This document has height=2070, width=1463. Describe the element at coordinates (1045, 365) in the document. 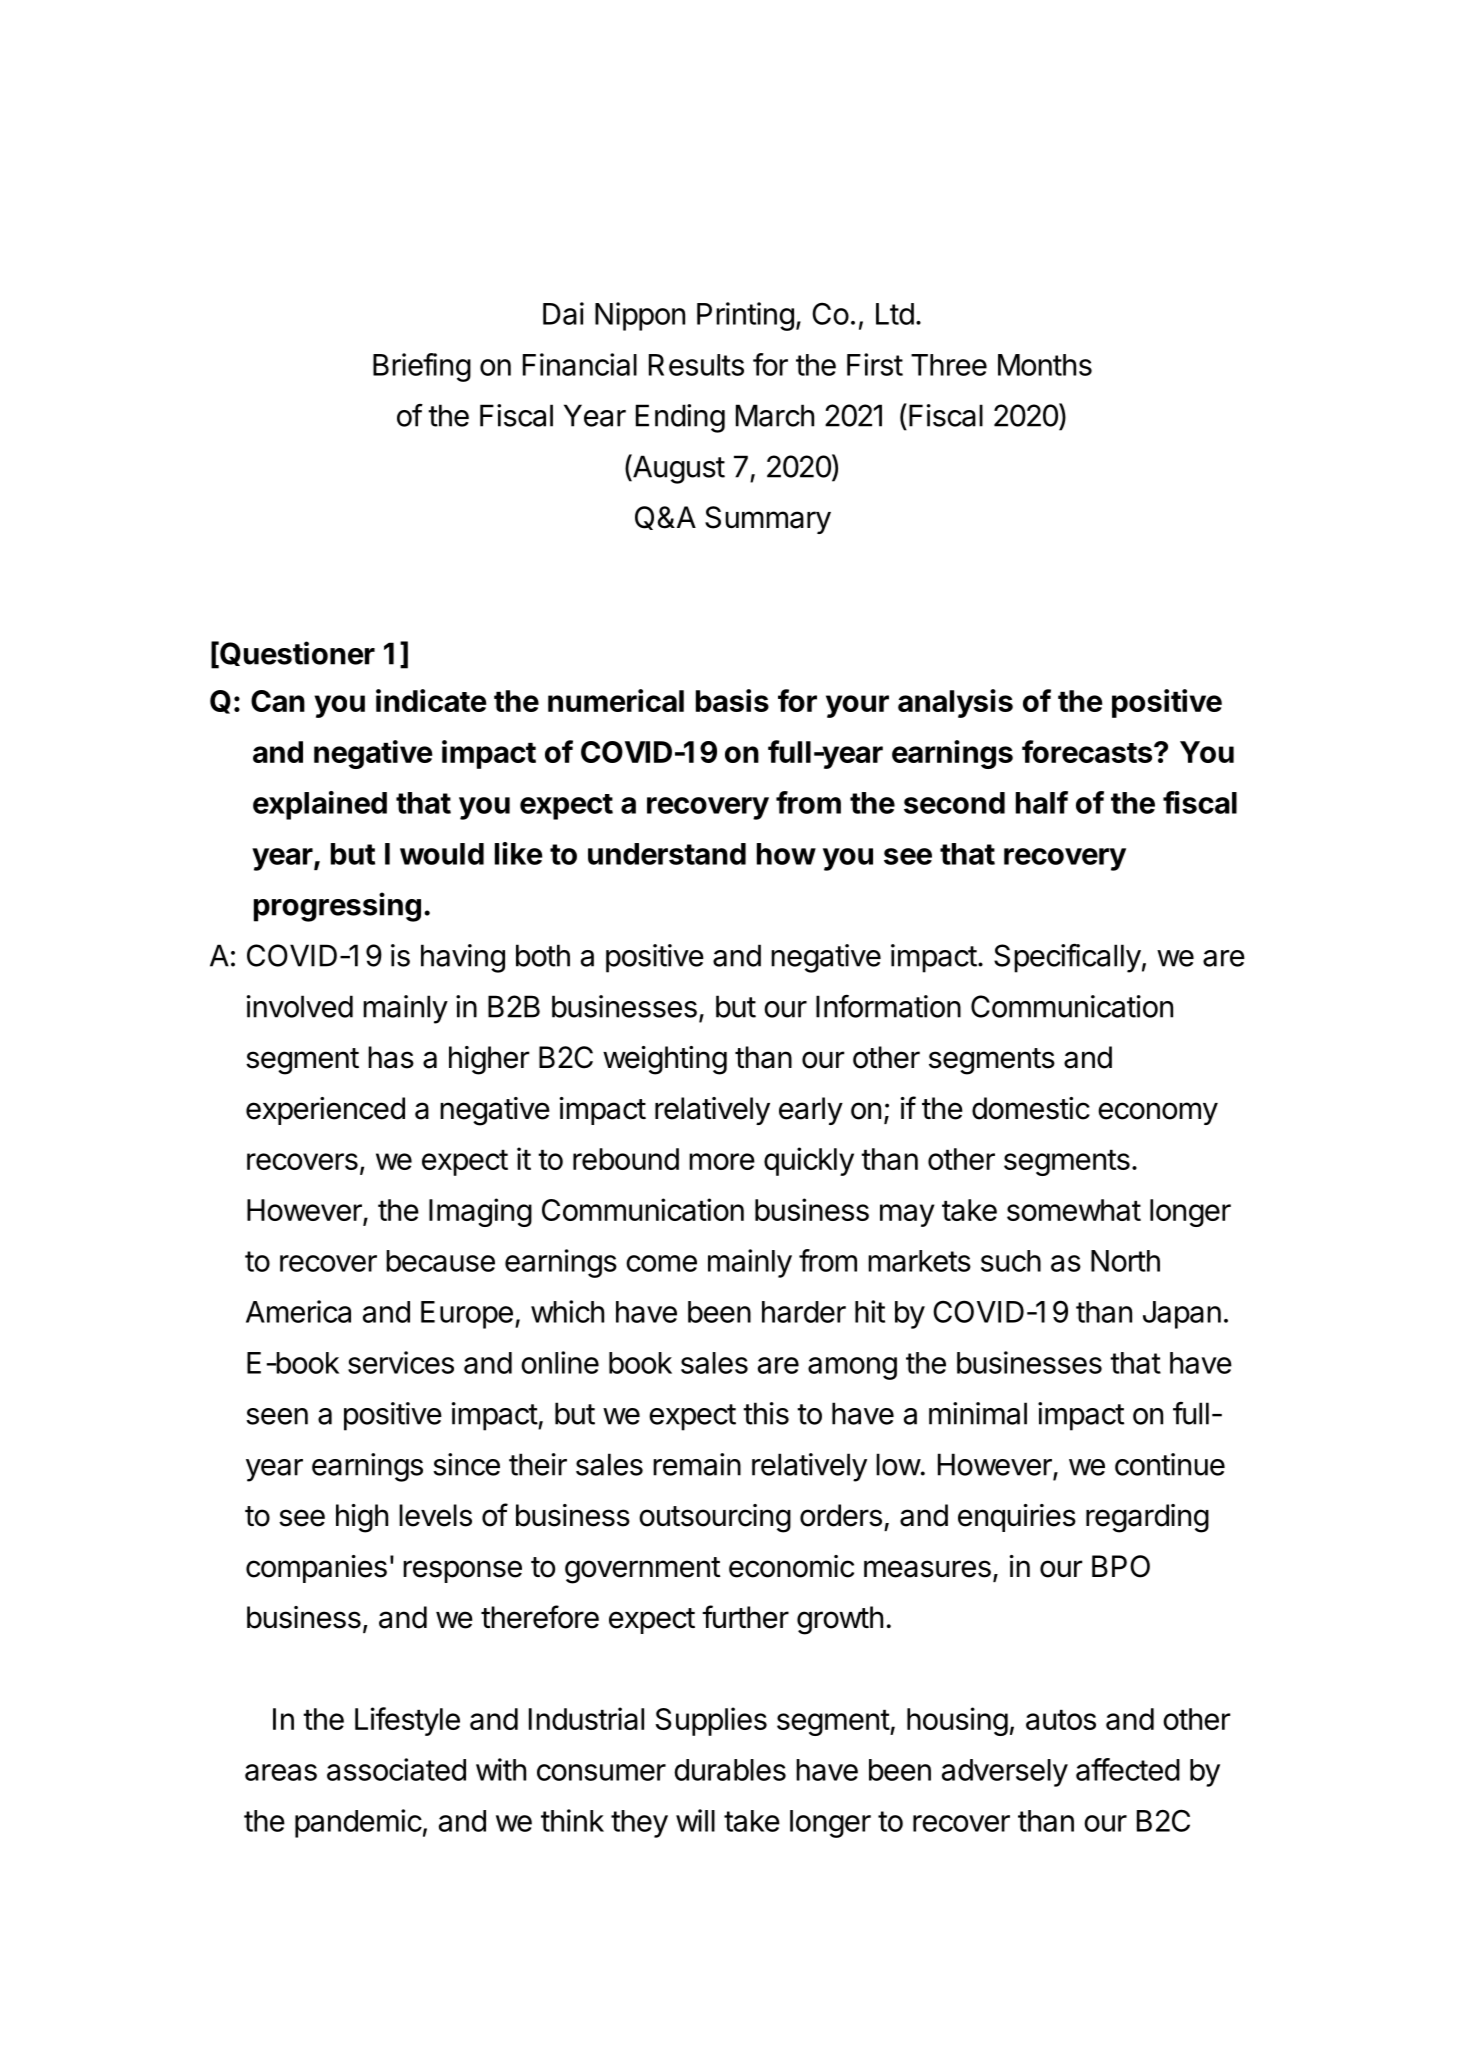

I see `Months` at that location.
